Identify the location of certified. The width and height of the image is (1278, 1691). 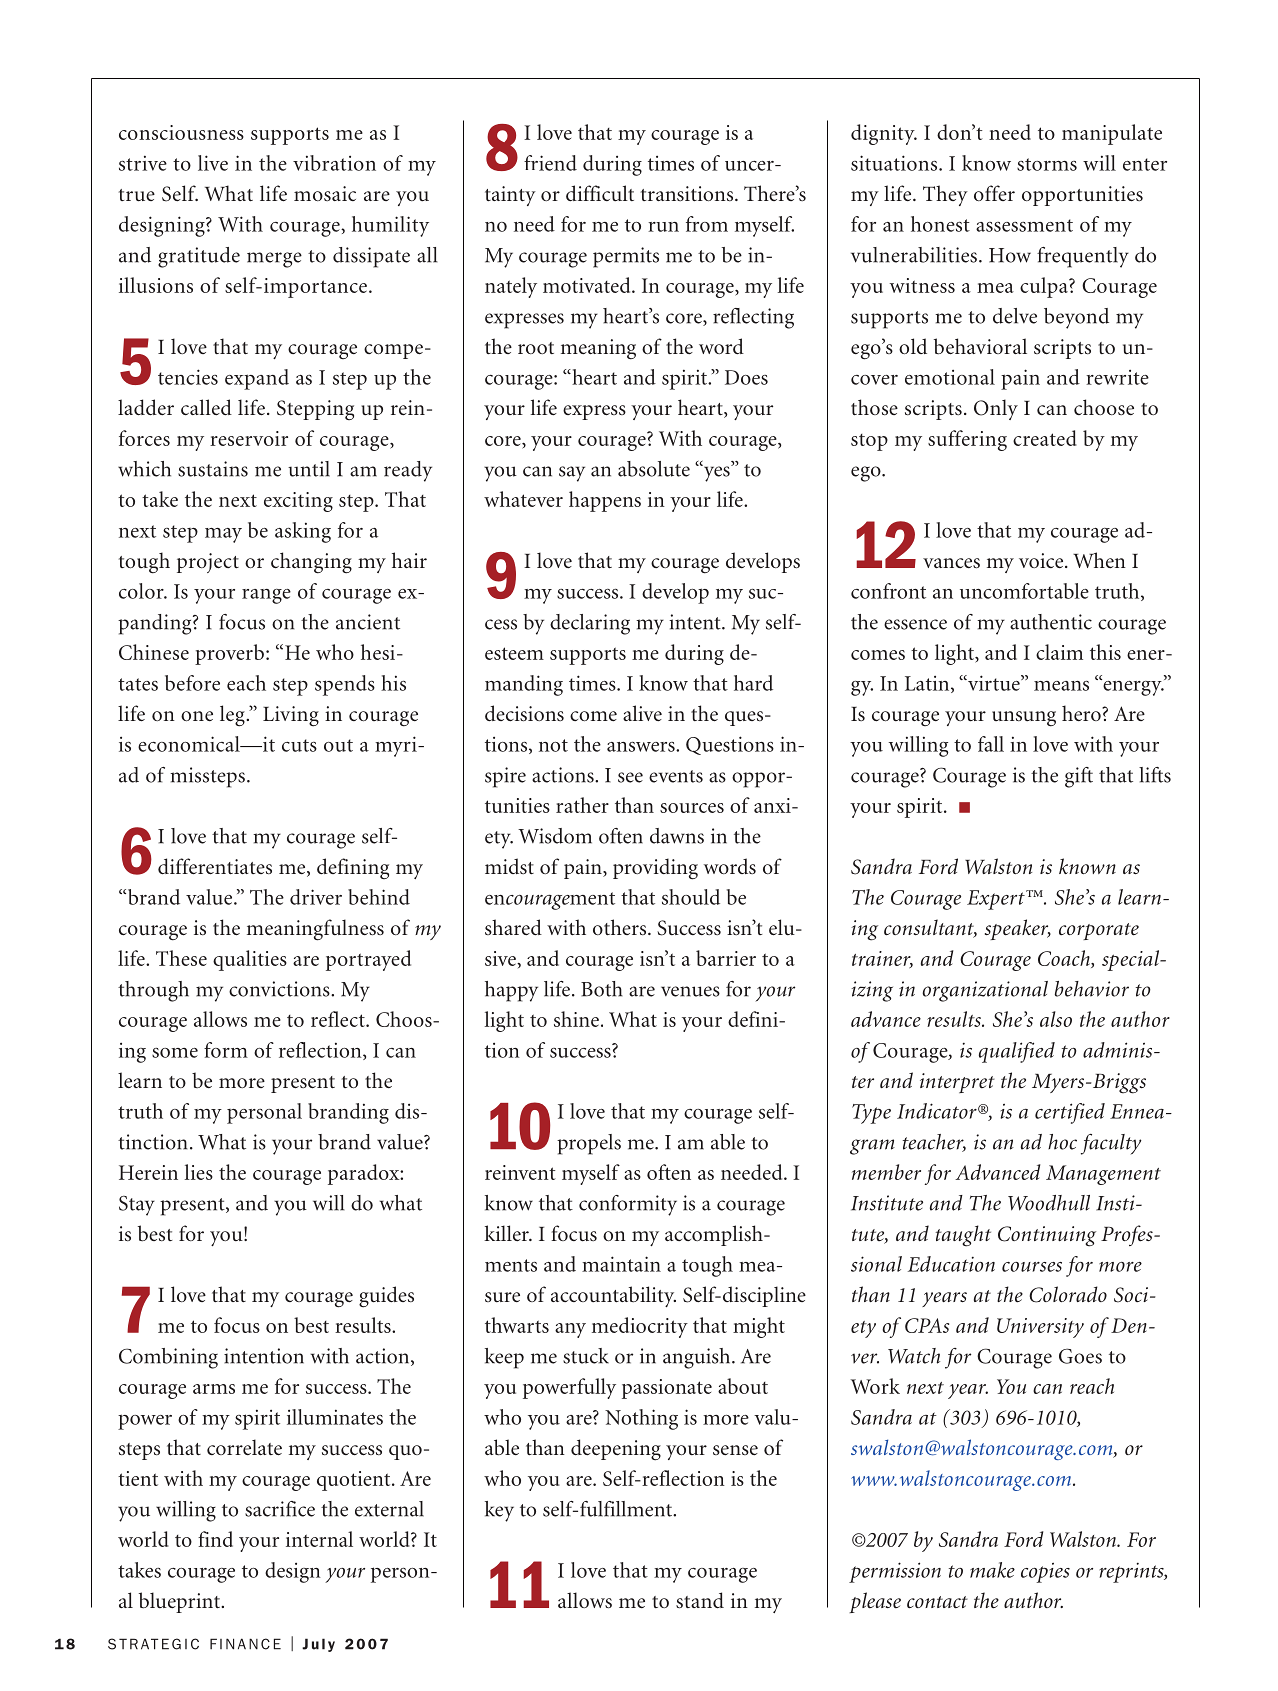
(1070, 1113).
